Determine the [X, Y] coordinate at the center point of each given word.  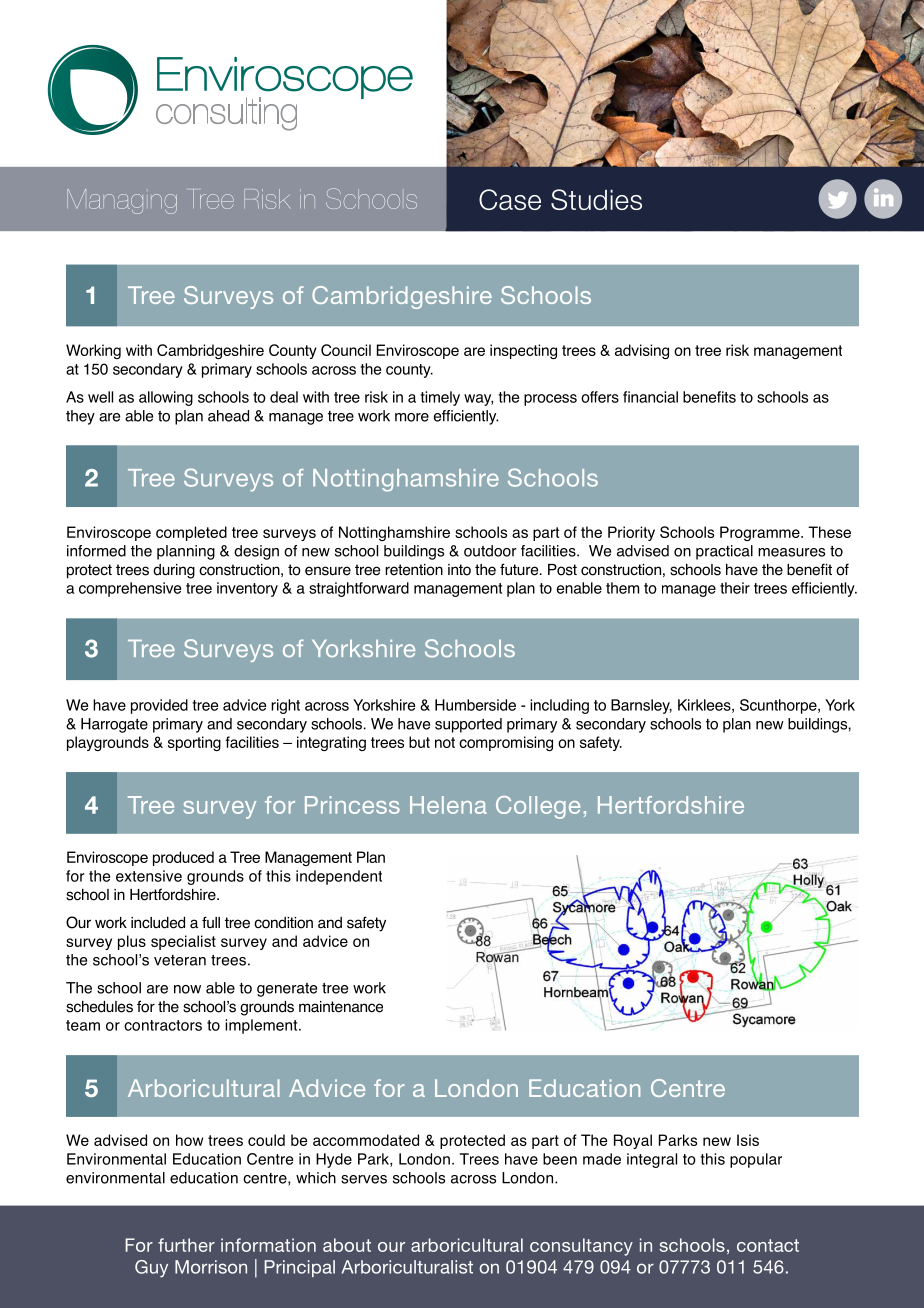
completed [191, 533]
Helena [448, 805]
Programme [761, 533]
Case [510, 199]
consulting [226, 114]
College [538, 807]
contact [768, 1245]
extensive [149, 876]
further [186, 1245]
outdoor [490, 551]
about [347, 1245]
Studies [596, 199]
